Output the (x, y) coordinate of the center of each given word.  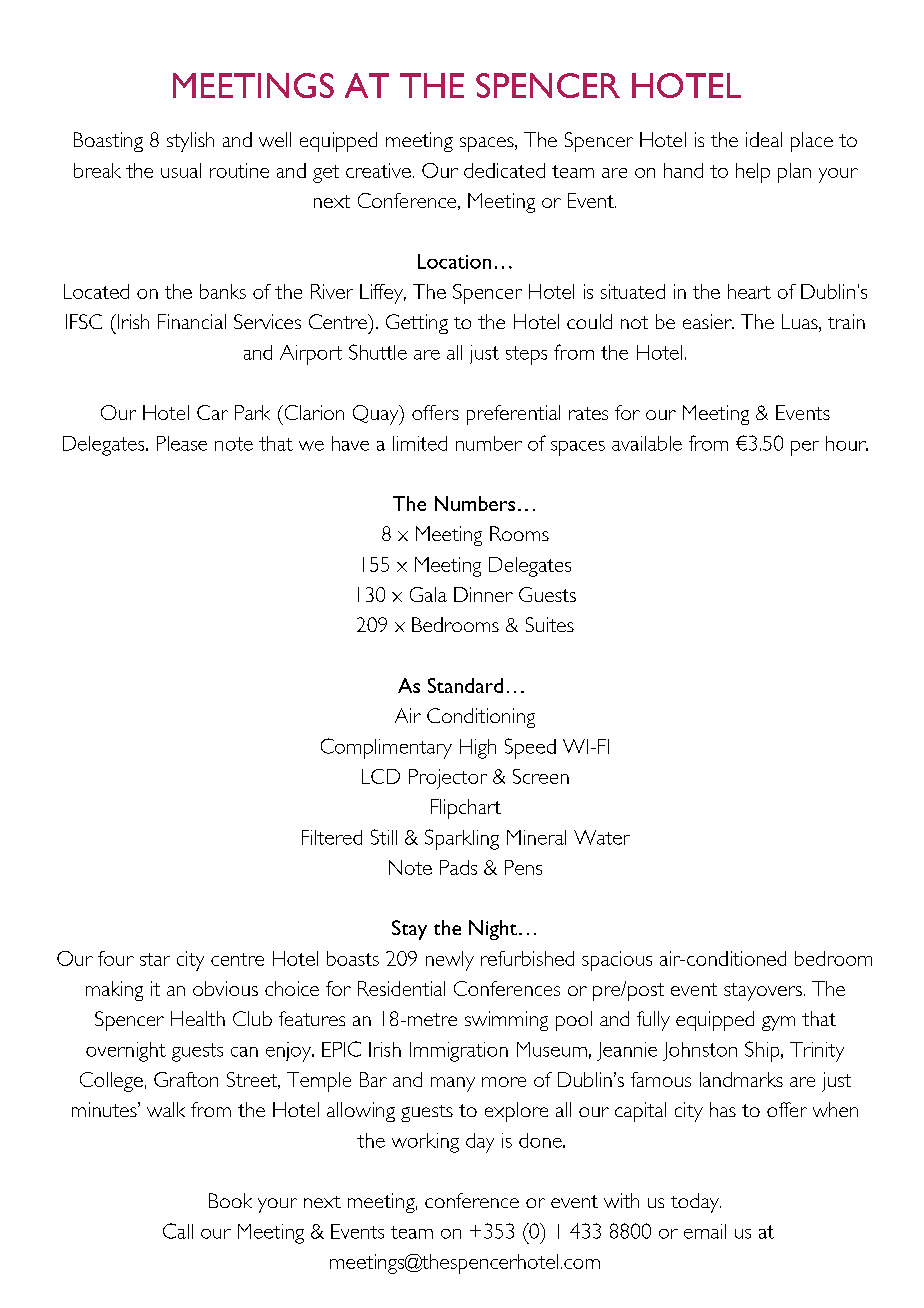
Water (602, 837)
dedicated (504, 170)
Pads (458, 867)
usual (181, 170)
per (805, 448)
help (753, 173)
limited (420, 443)
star (155, 959)
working (425, 1143)
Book (230, 1200)
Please (182, 443)
